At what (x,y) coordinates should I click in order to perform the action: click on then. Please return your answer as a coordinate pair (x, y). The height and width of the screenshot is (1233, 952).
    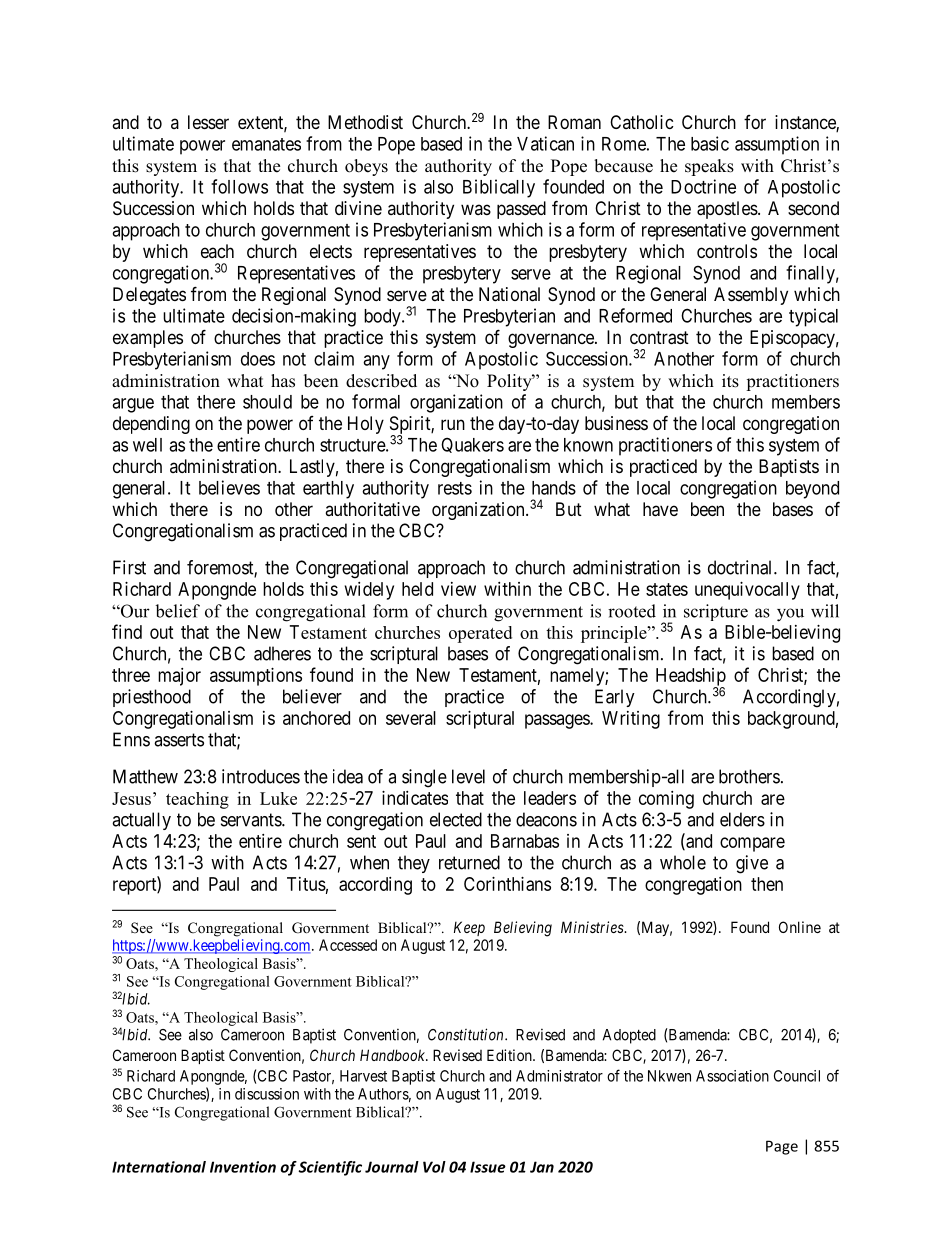
    Looking at the image, I should click on (767, 884).
